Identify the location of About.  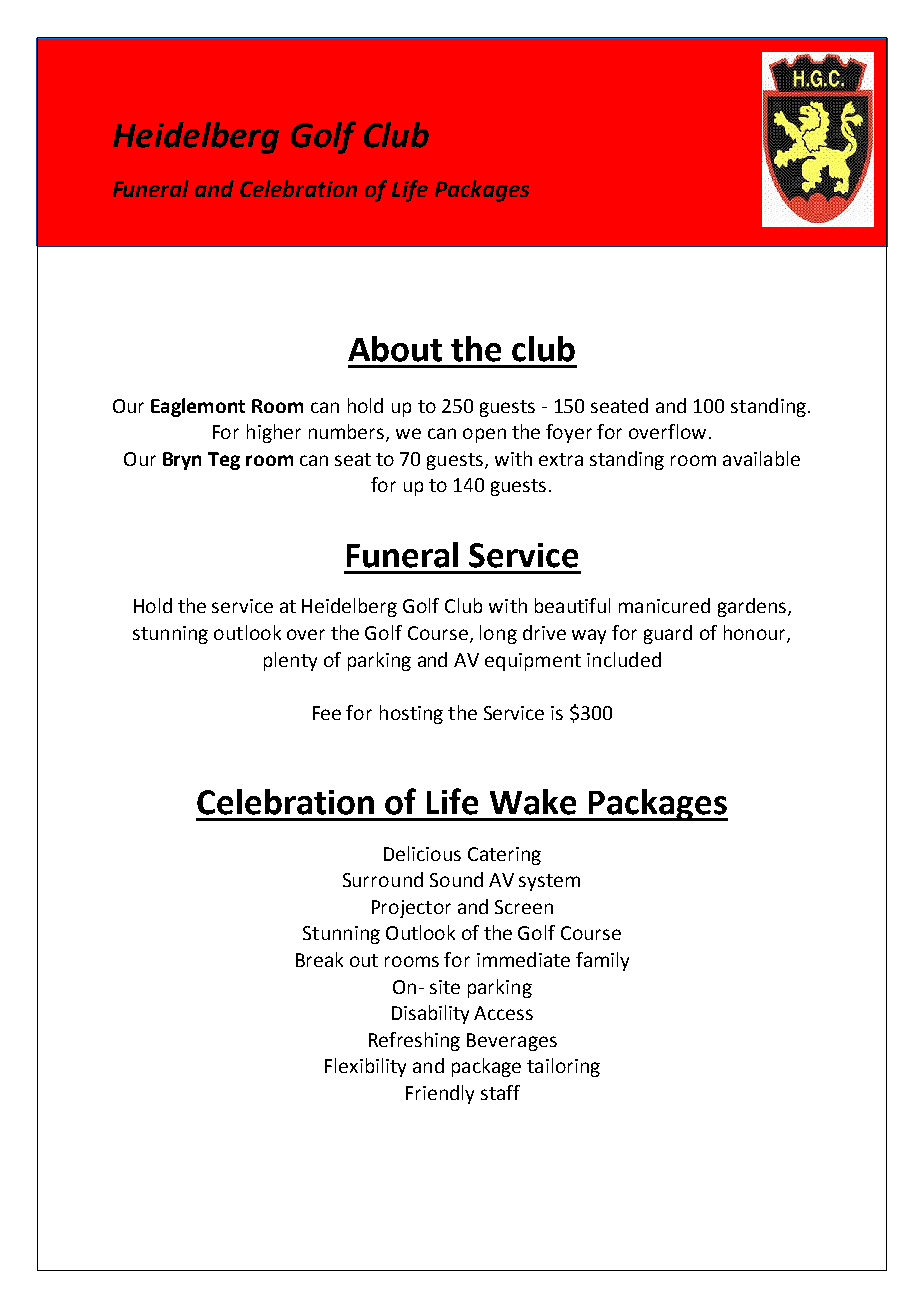
(395, 349).
